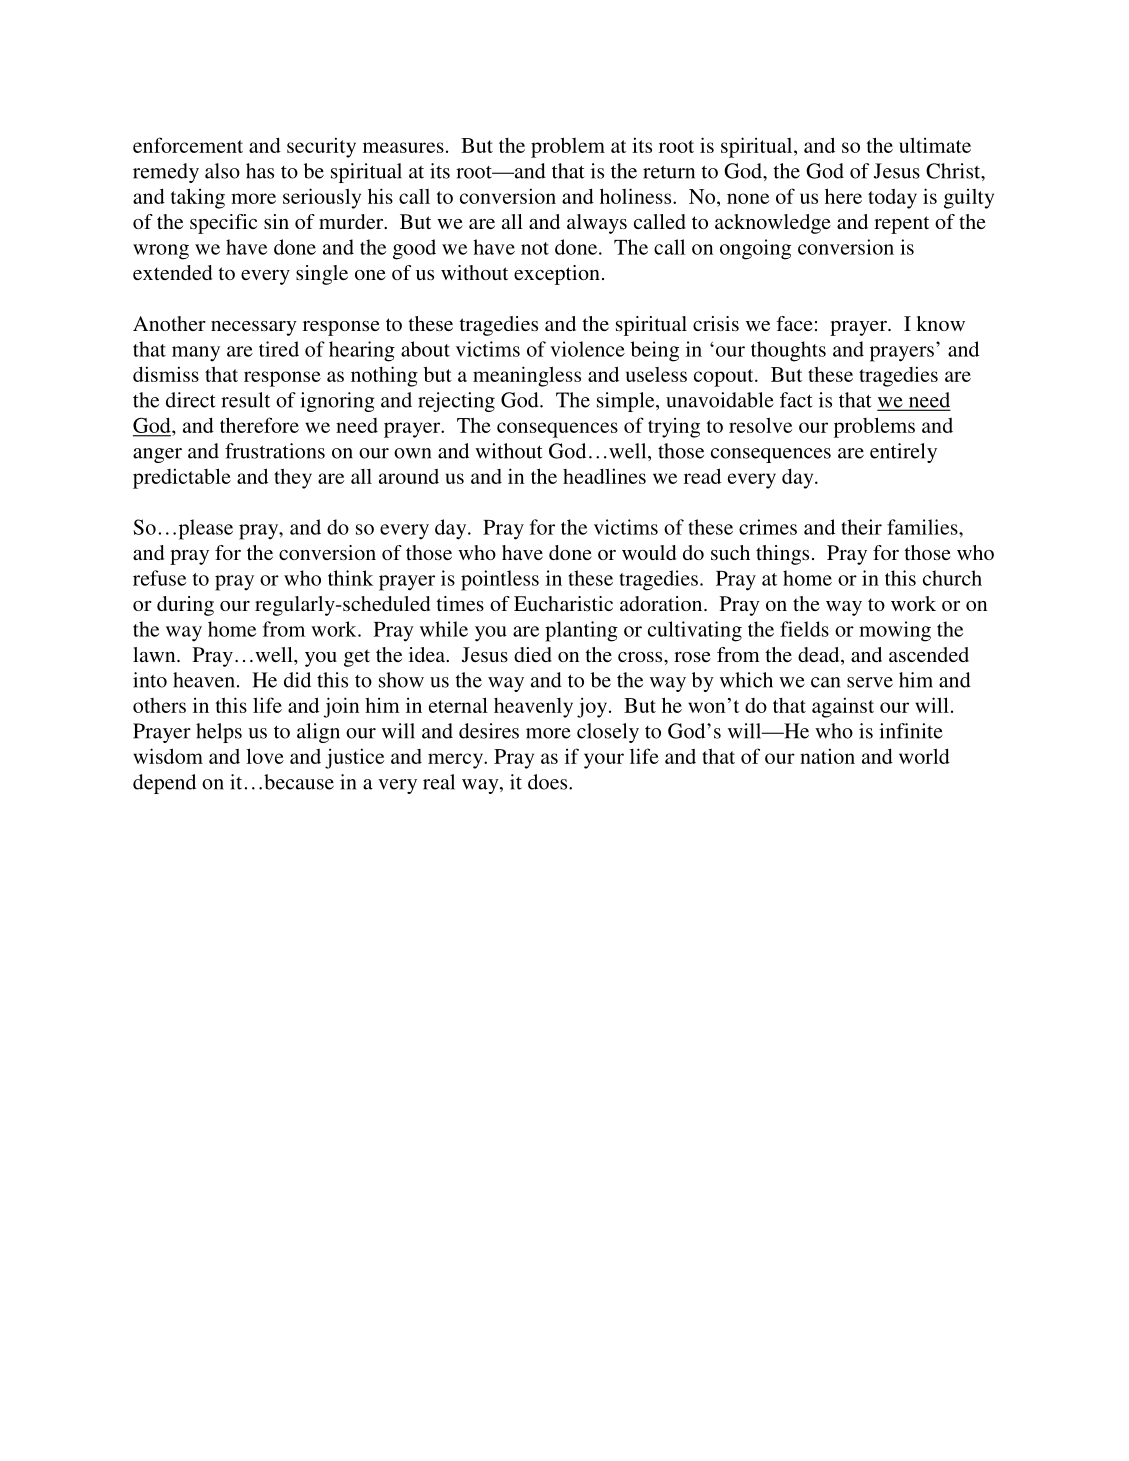 The width and height of the image is (1129, 1461). What do you see at coordinates (279, 349) in the image?
I see `tired` at bounding box center [279, 349].
